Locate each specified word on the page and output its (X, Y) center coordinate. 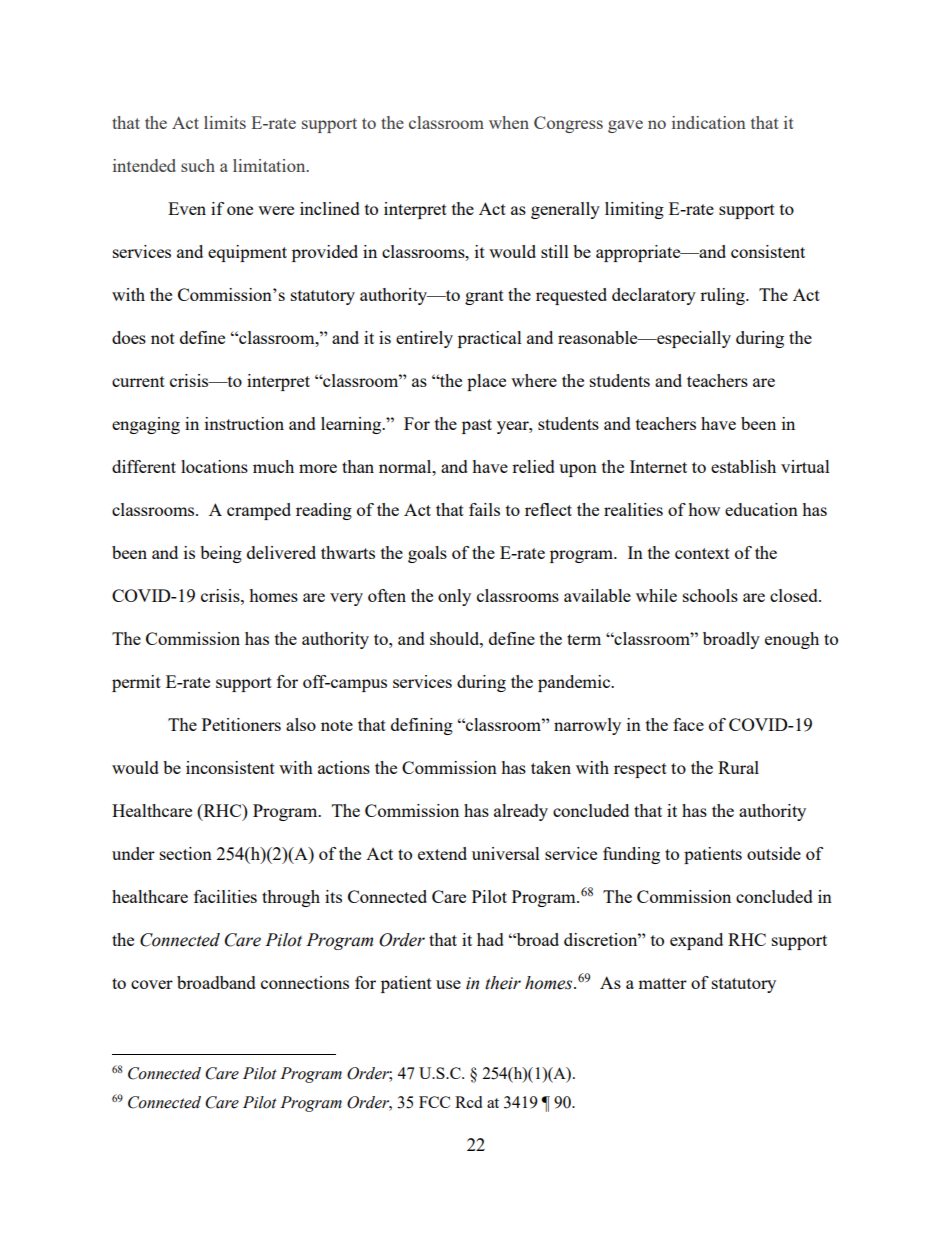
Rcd (468, 1102)
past (477, 426)
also (301, 724)
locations (214, 466)
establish (743, 466)
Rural (738, 767)
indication (709, 122)
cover (152, 984)
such (198, 165)
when (509, 122)
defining (422, 726)
